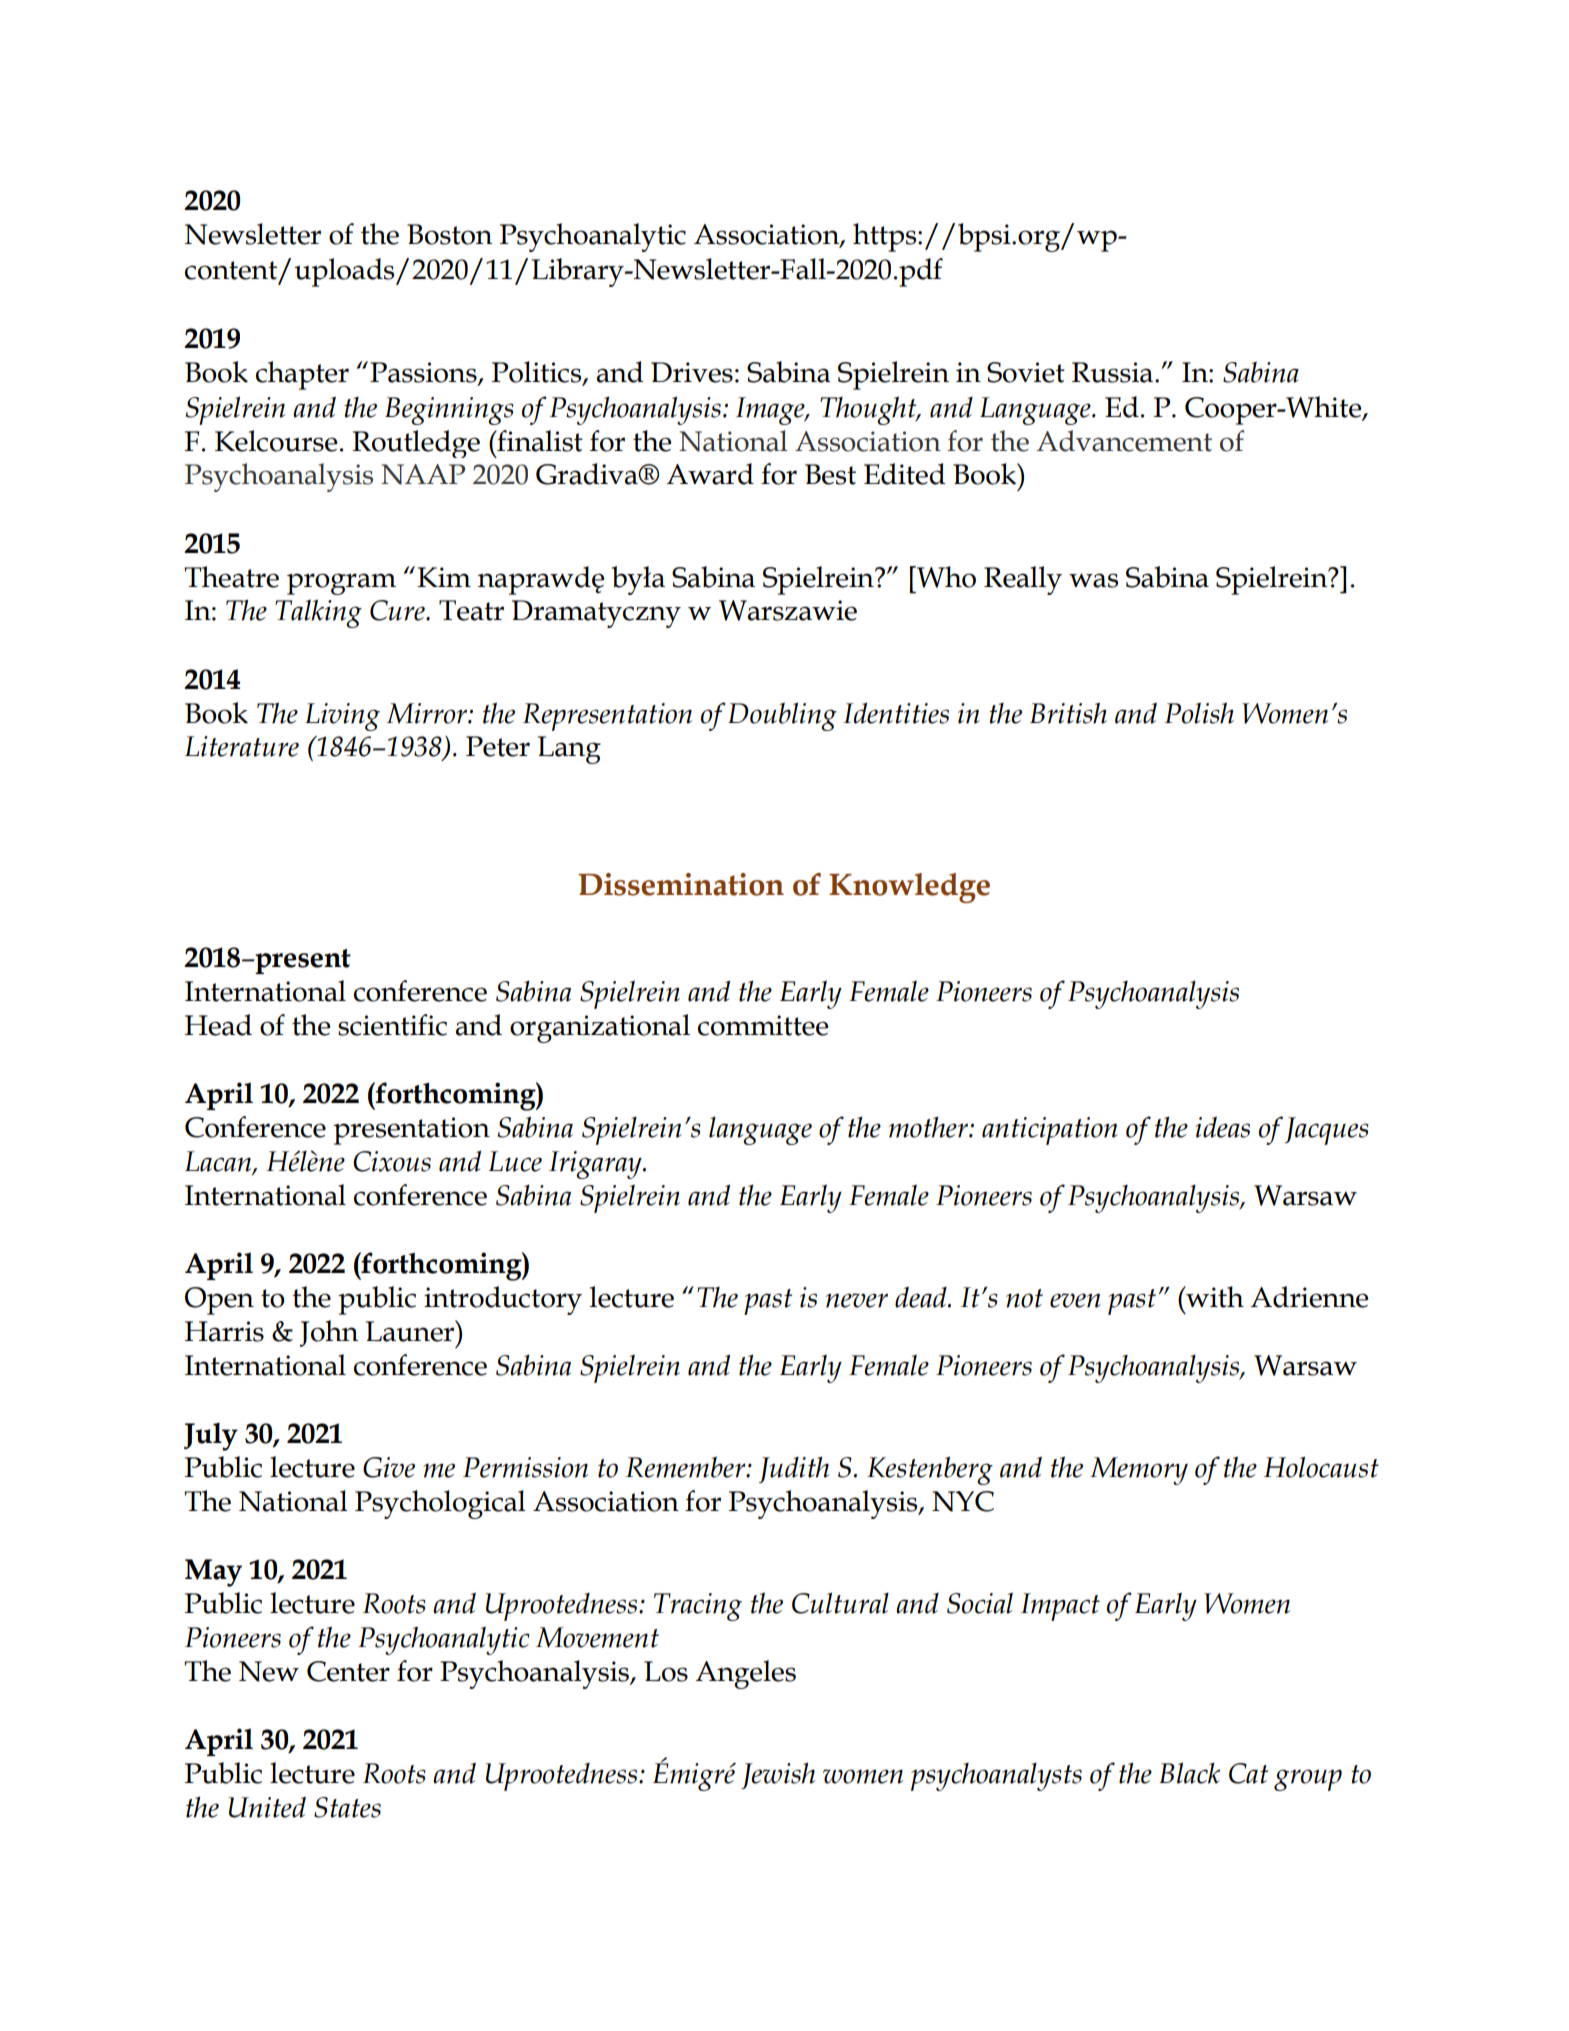 The width and height of the page is (1569, 2031). I want to click on John, so click(329, 1333).
